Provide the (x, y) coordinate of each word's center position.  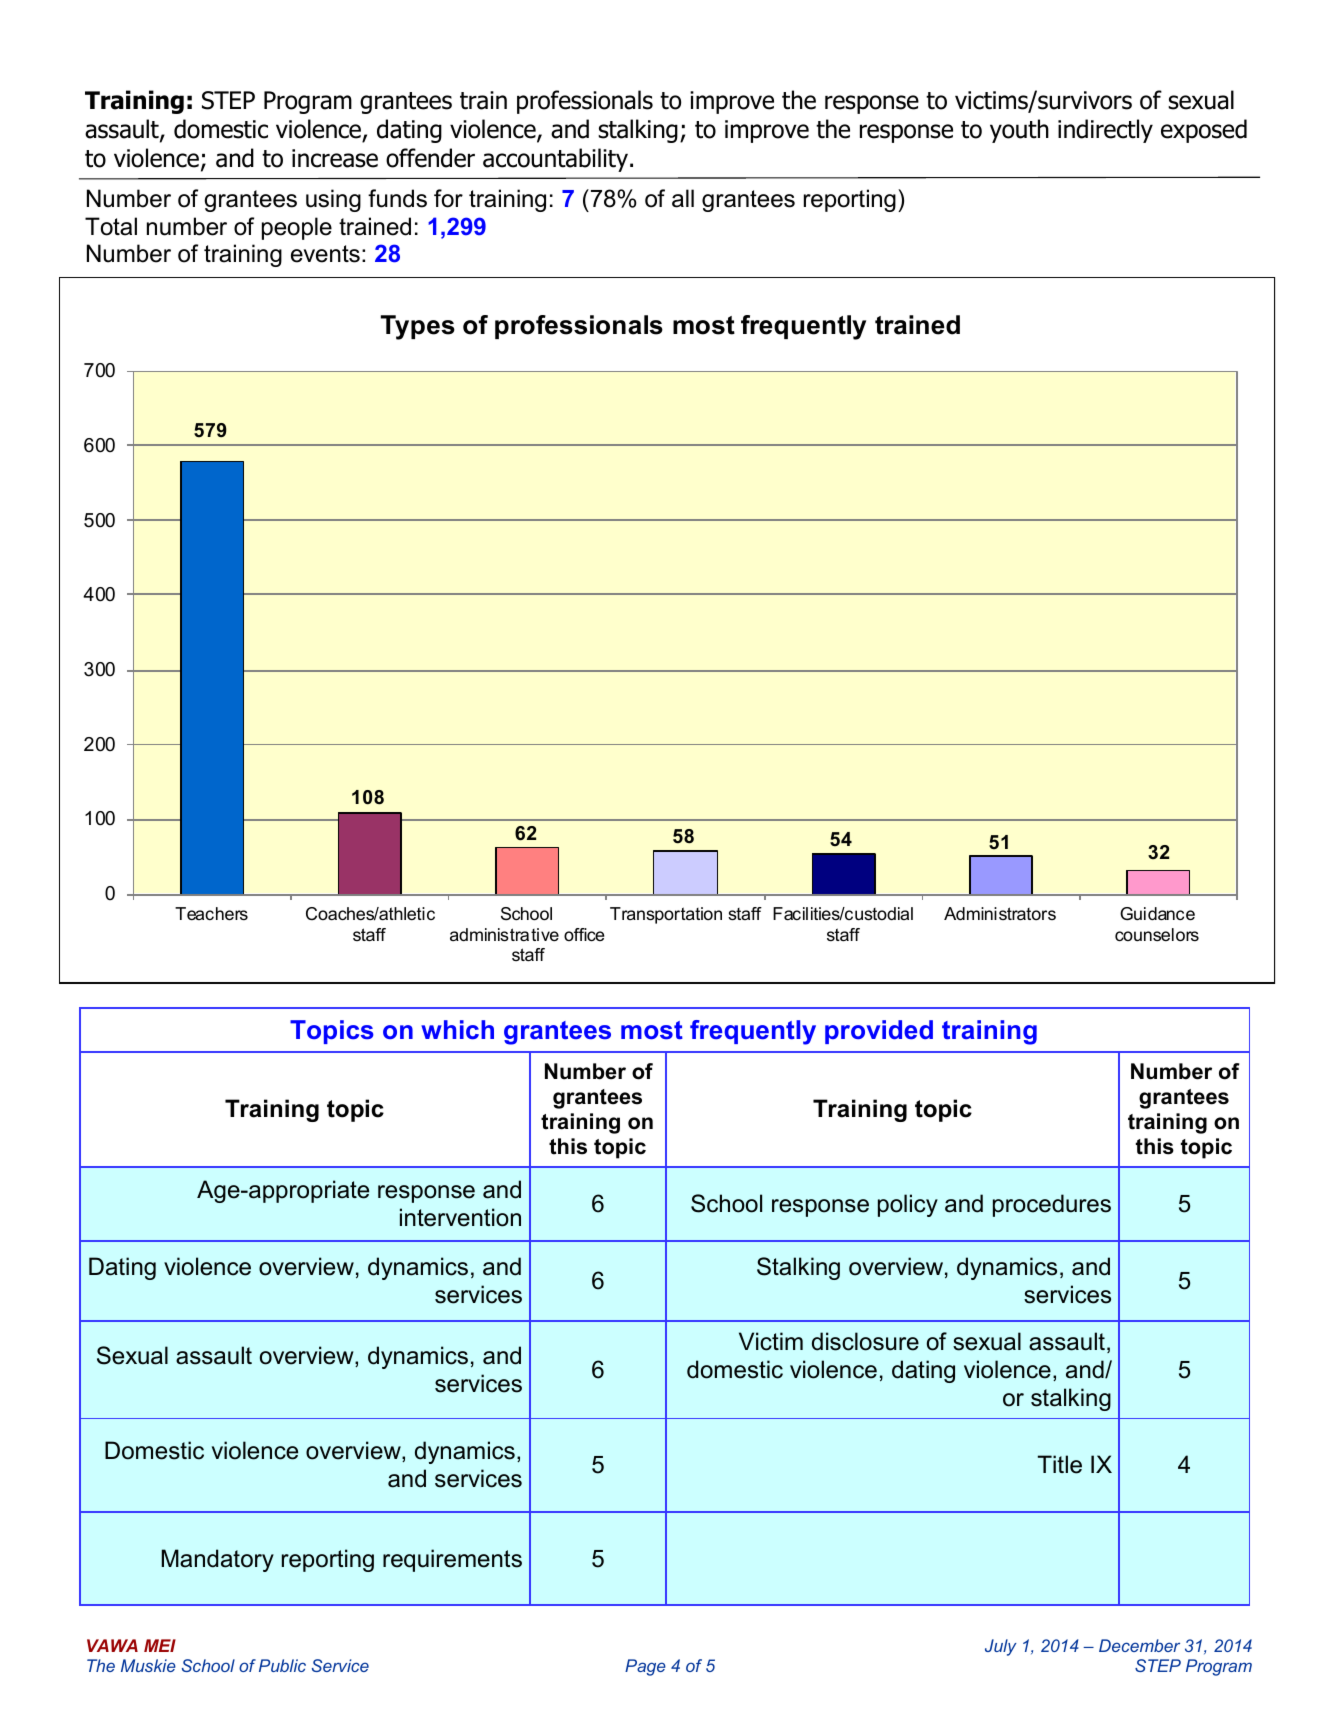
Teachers (211, 914)
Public (282, 1665)
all (683, 198)
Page (645, 1667)
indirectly (1105, 131)
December (1139, 1645)
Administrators (1000, 914)
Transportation (666, 915)
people (297, 228)
